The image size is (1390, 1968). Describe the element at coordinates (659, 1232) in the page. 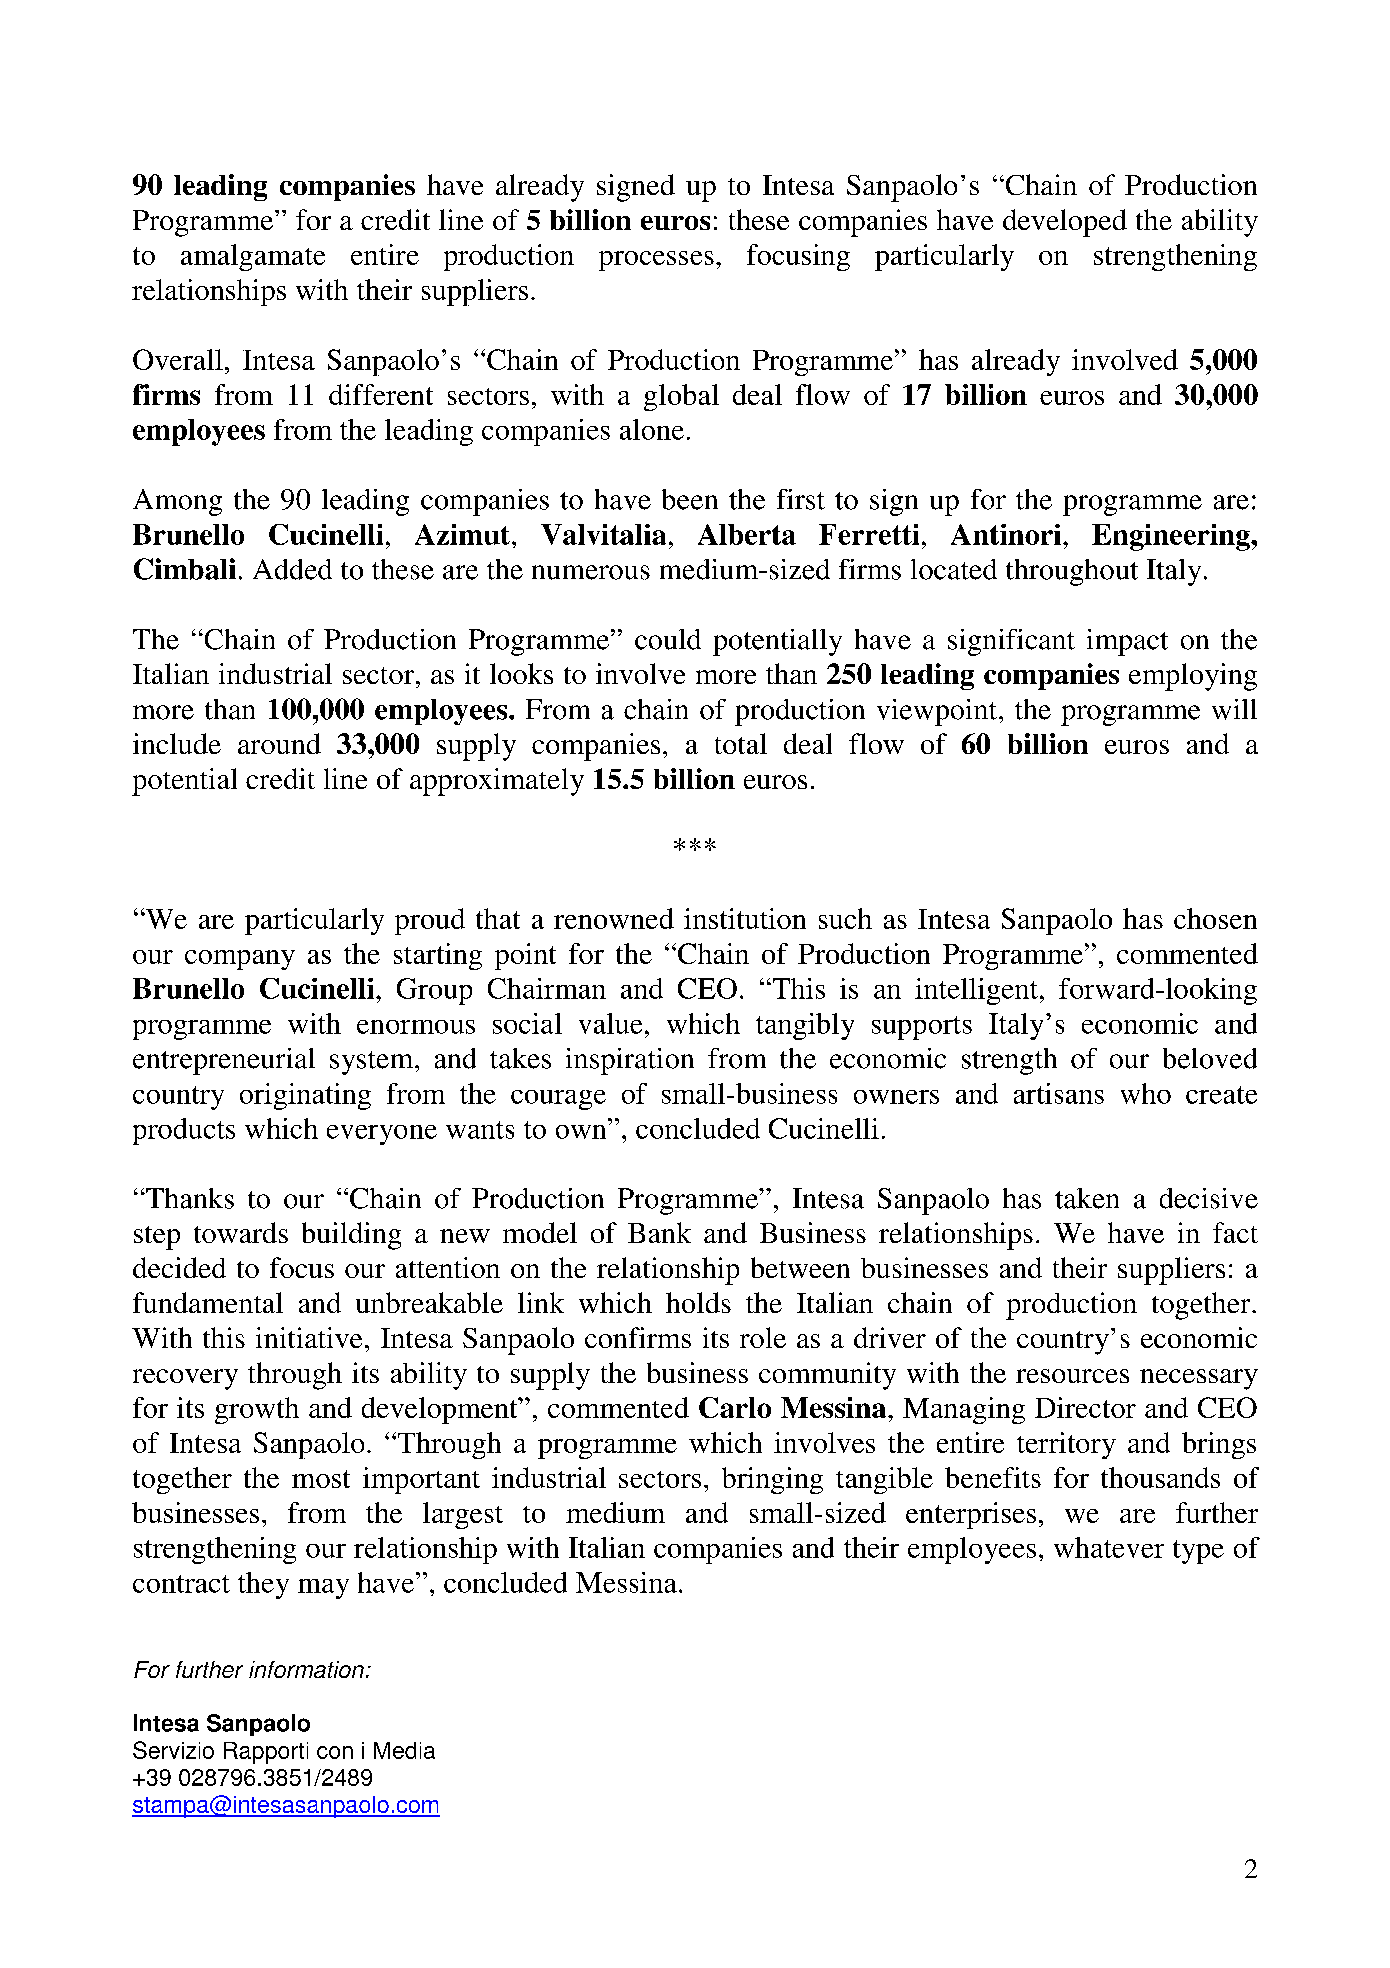

I see `Bank` at that location.
